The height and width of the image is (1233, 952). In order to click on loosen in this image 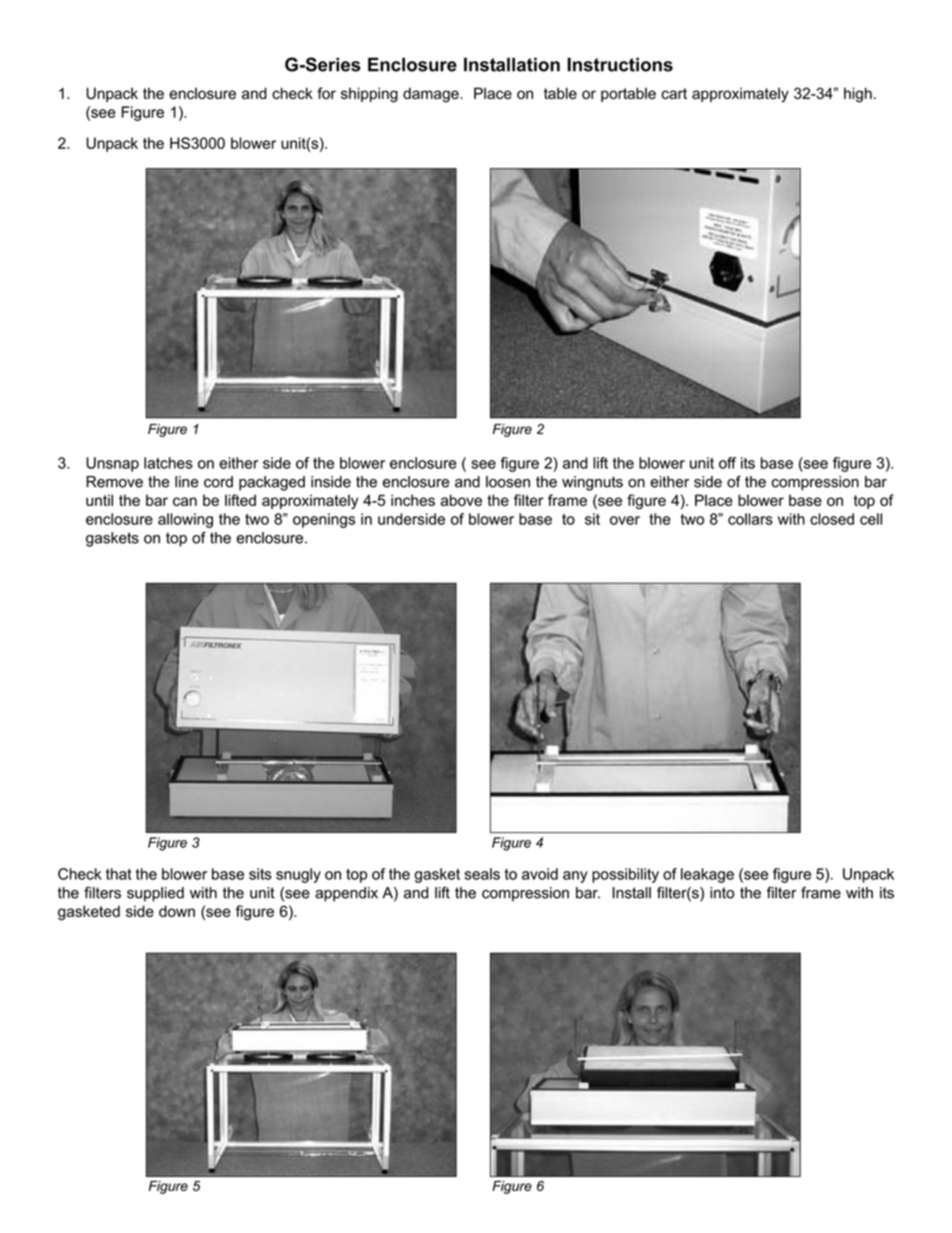, I will do `click(508, 482)`.
